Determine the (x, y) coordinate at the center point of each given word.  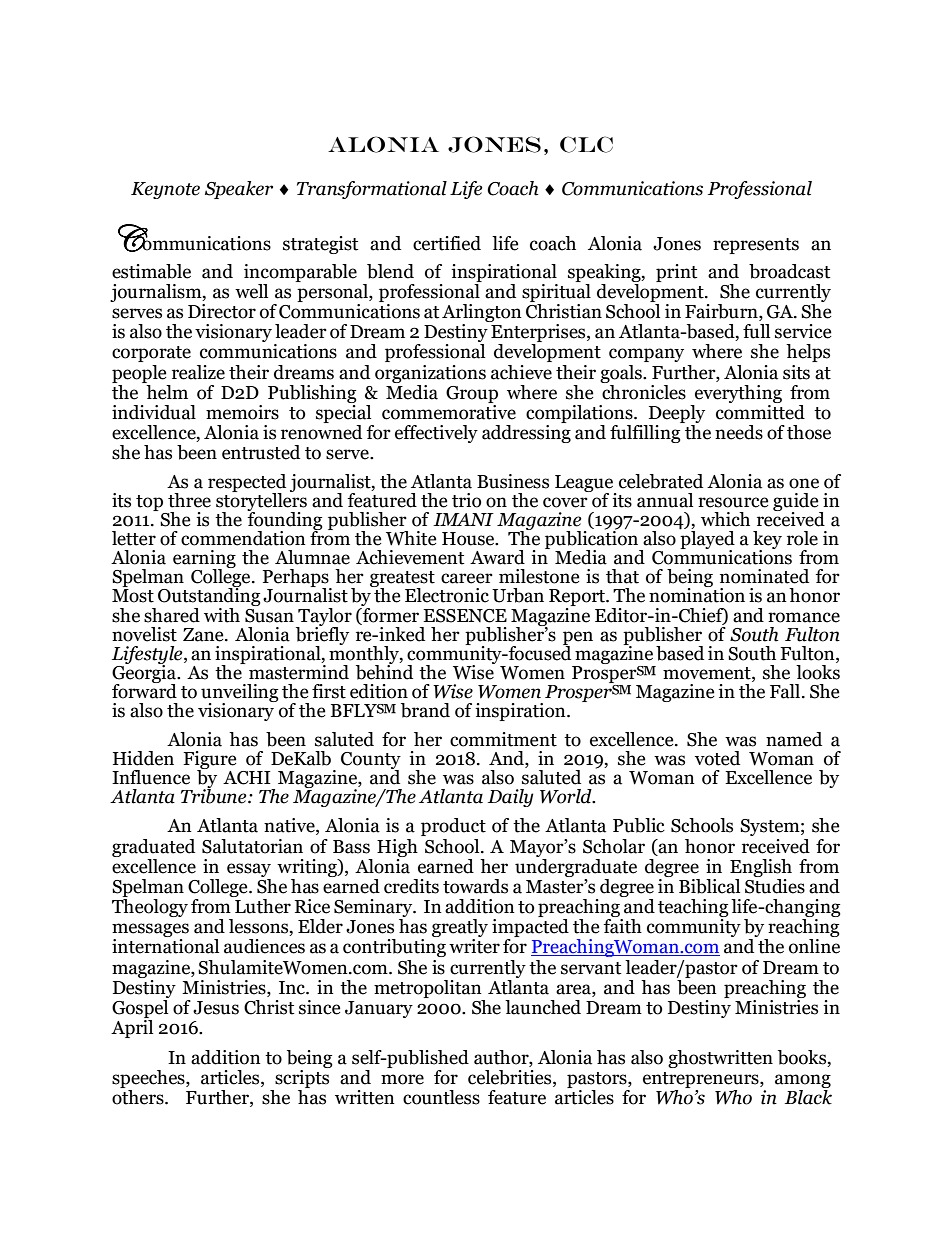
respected (247, 484)
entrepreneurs (702, 1080)
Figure (210, 761)
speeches (149, 1079)
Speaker (239, 190)
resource (733, 502)
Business (513, 481)
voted (717, 758)
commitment (503, 739)
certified (447, 243)
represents (756, 246)
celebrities (511, 1078)
